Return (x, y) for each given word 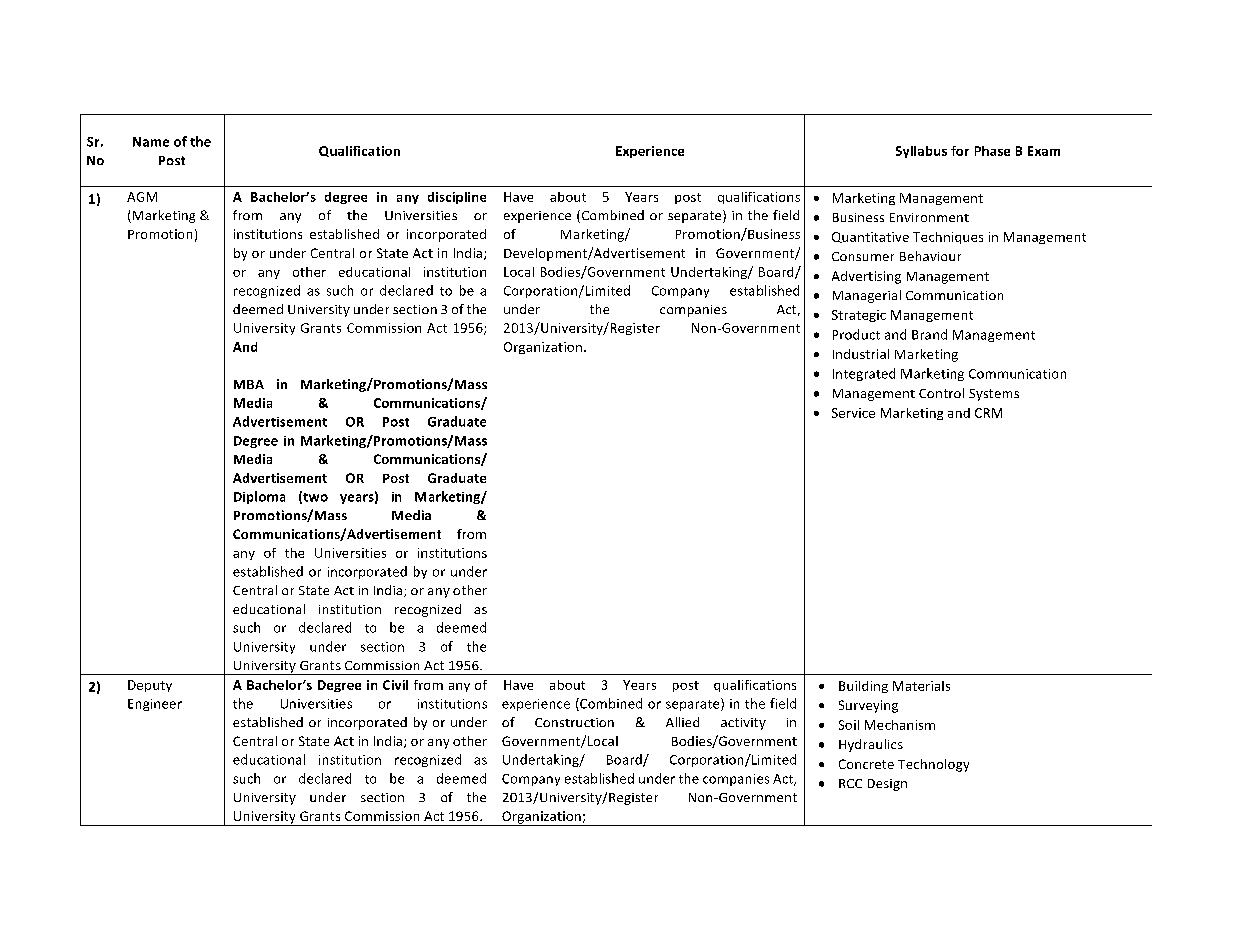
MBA (249, 384)
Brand (929, 334)
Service (853, 413)
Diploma (259, 497)
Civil (395, 685)
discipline (457, 198)
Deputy (150, 686)
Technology (933, 765)
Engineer (155, 705)
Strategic (859, 316)
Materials (921, 686)
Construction (574, 722)
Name (151, 142)
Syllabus (921, 152)
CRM (988, 413)
